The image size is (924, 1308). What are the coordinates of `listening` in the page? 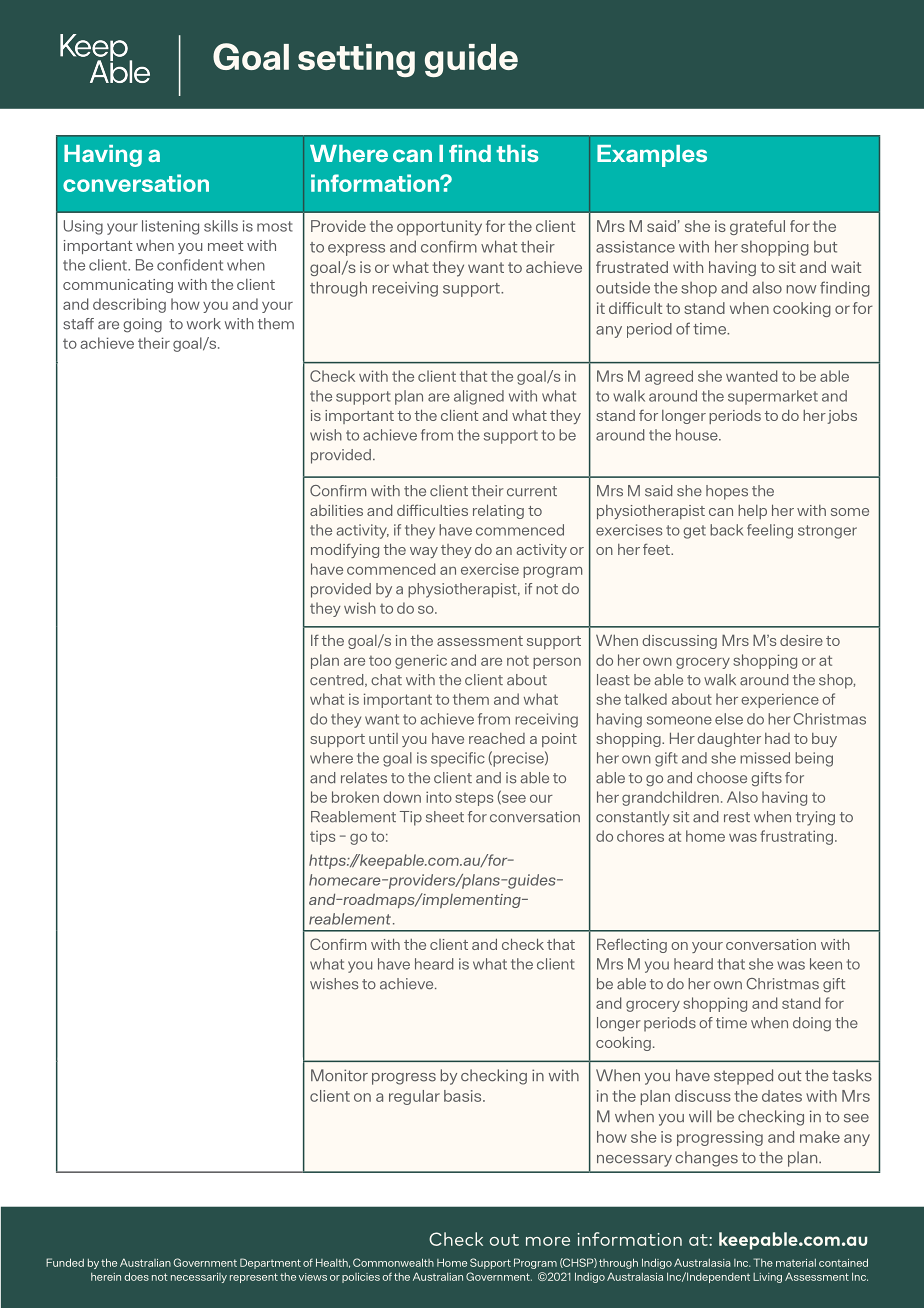 It's located at (170, 227).
